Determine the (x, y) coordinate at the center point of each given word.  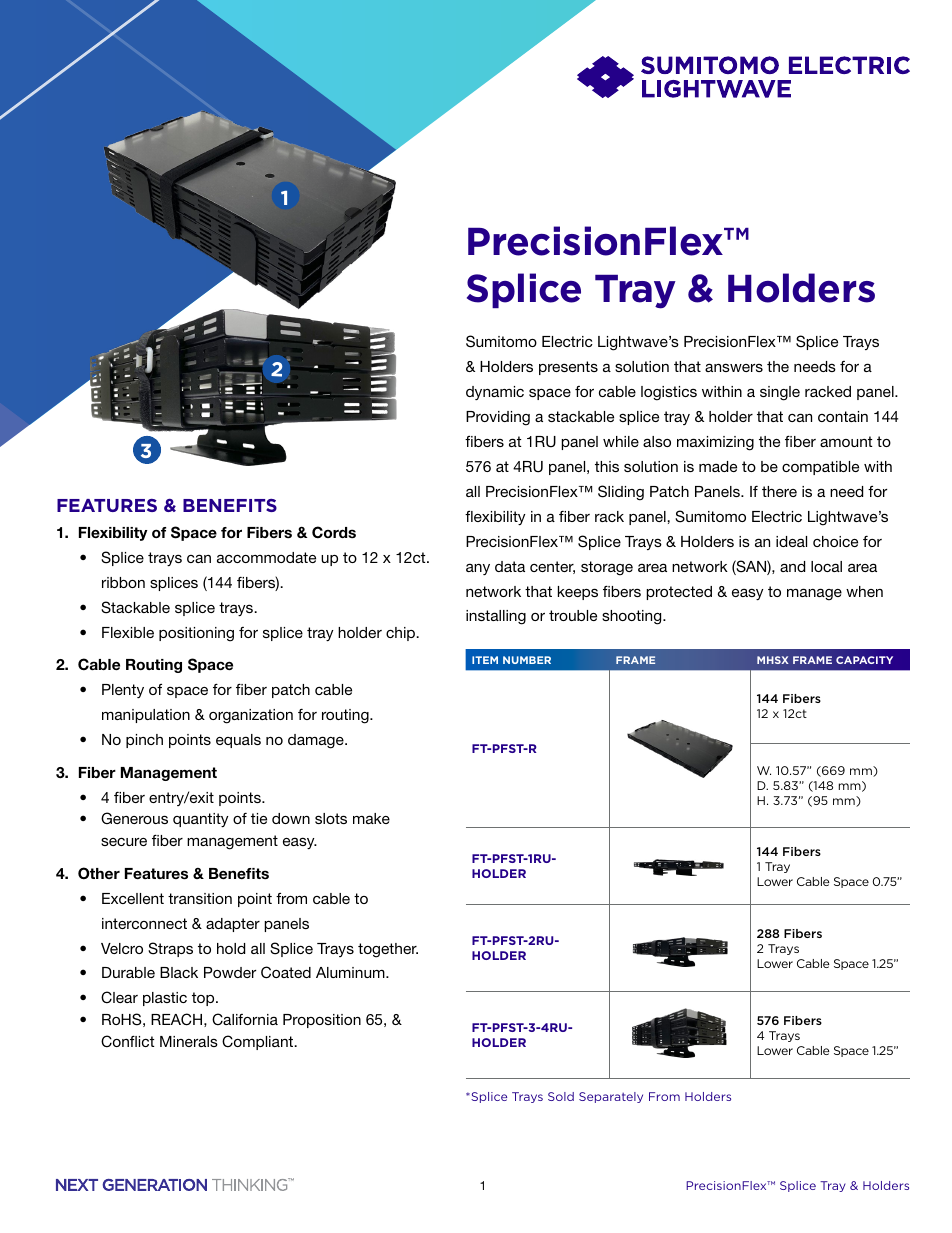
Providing (498, 418)
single (780, 393)
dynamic (495, 393)
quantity (201, 820)
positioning (196, 634)
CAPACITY (864, 660)
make (371, 818)
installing (496, 617)
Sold (561, 1096)
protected (679, 593)
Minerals (189, 1041)
